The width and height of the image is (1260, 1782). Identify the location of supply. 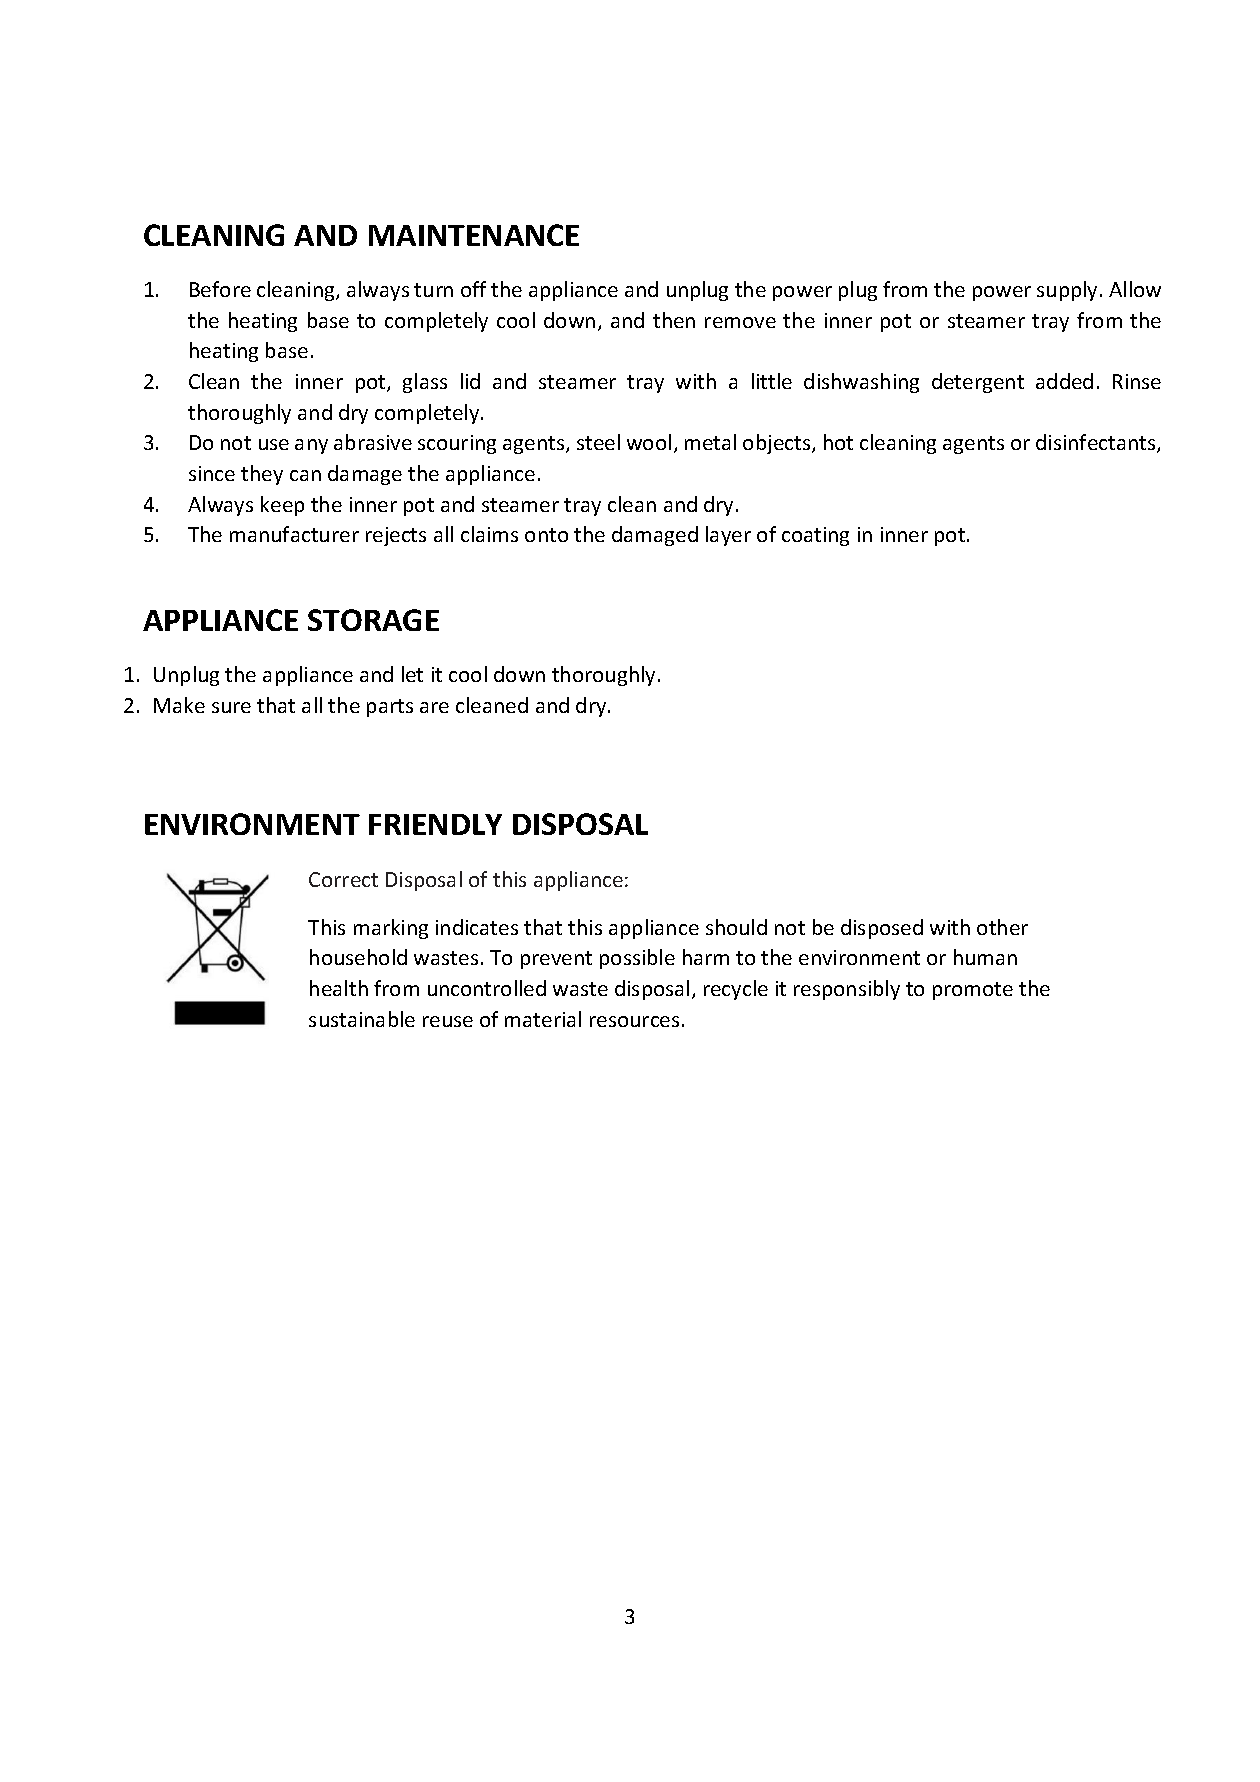
(1069, 291).
